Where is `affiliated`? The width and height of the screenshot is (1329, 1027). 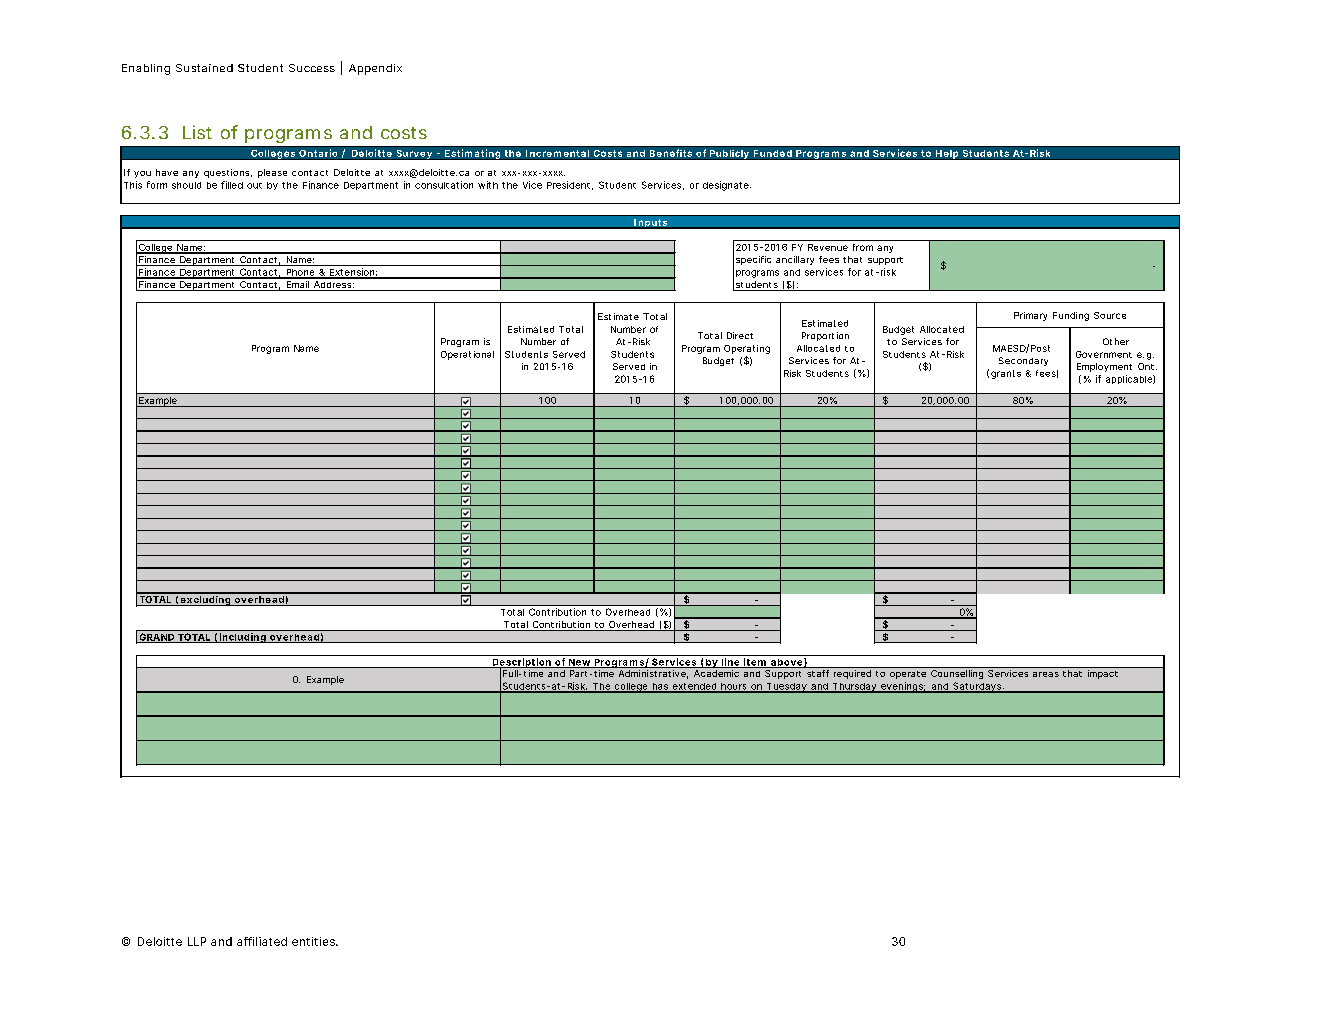
affiliated is located at coordinates (262, 941).
